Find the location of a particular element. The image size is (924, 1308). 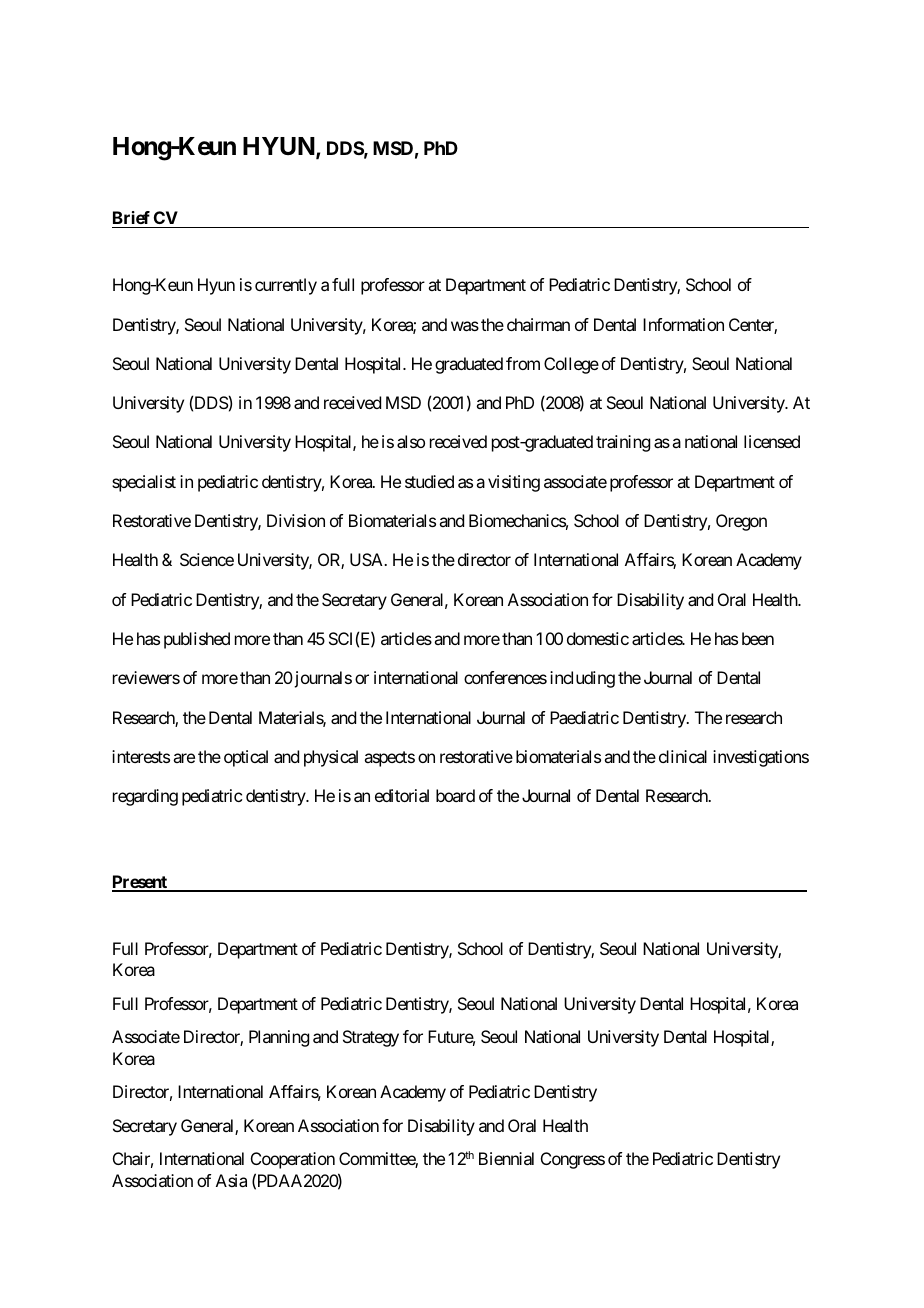

published is located at coordinates (197, 640).
